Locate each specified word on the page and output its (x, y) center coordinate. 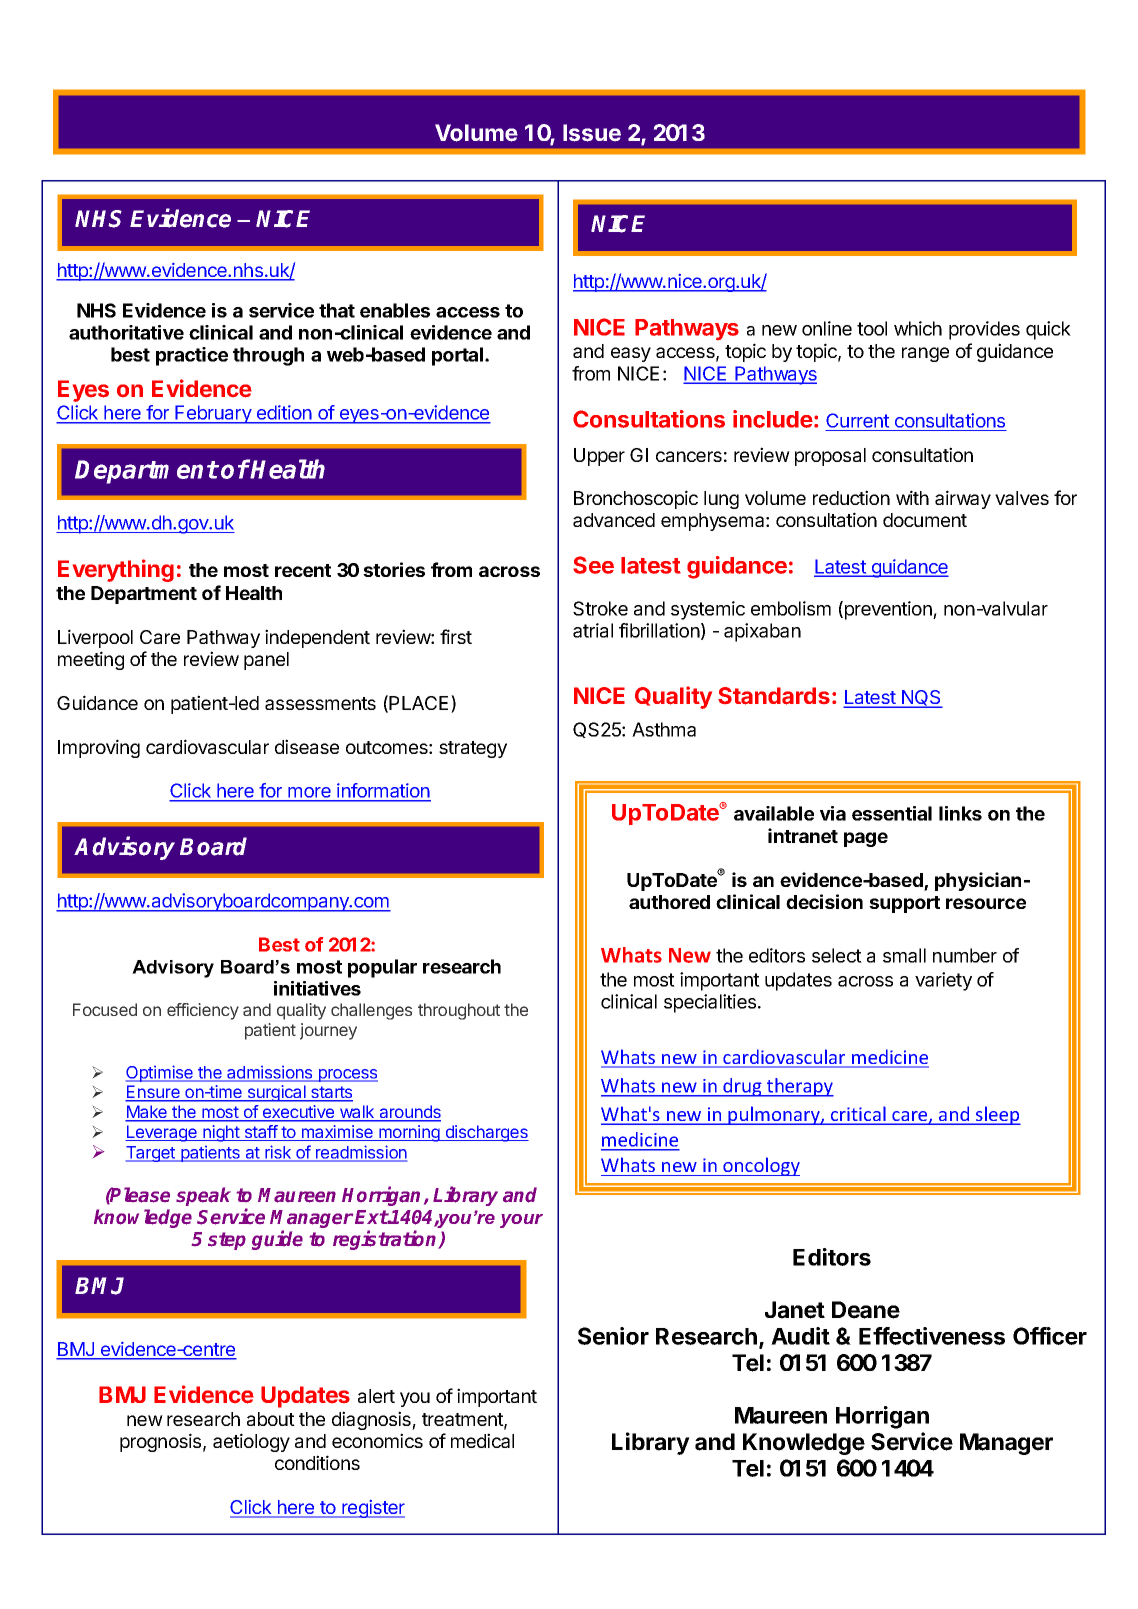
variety (943, 981)
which (918, 328)
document (925, 520)
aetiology (251, 1442)
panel (266, 661)
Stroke (600, 608)
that (337, 310)
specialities (710, 1003)
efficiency (203, 1011)
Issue (592, 133)
